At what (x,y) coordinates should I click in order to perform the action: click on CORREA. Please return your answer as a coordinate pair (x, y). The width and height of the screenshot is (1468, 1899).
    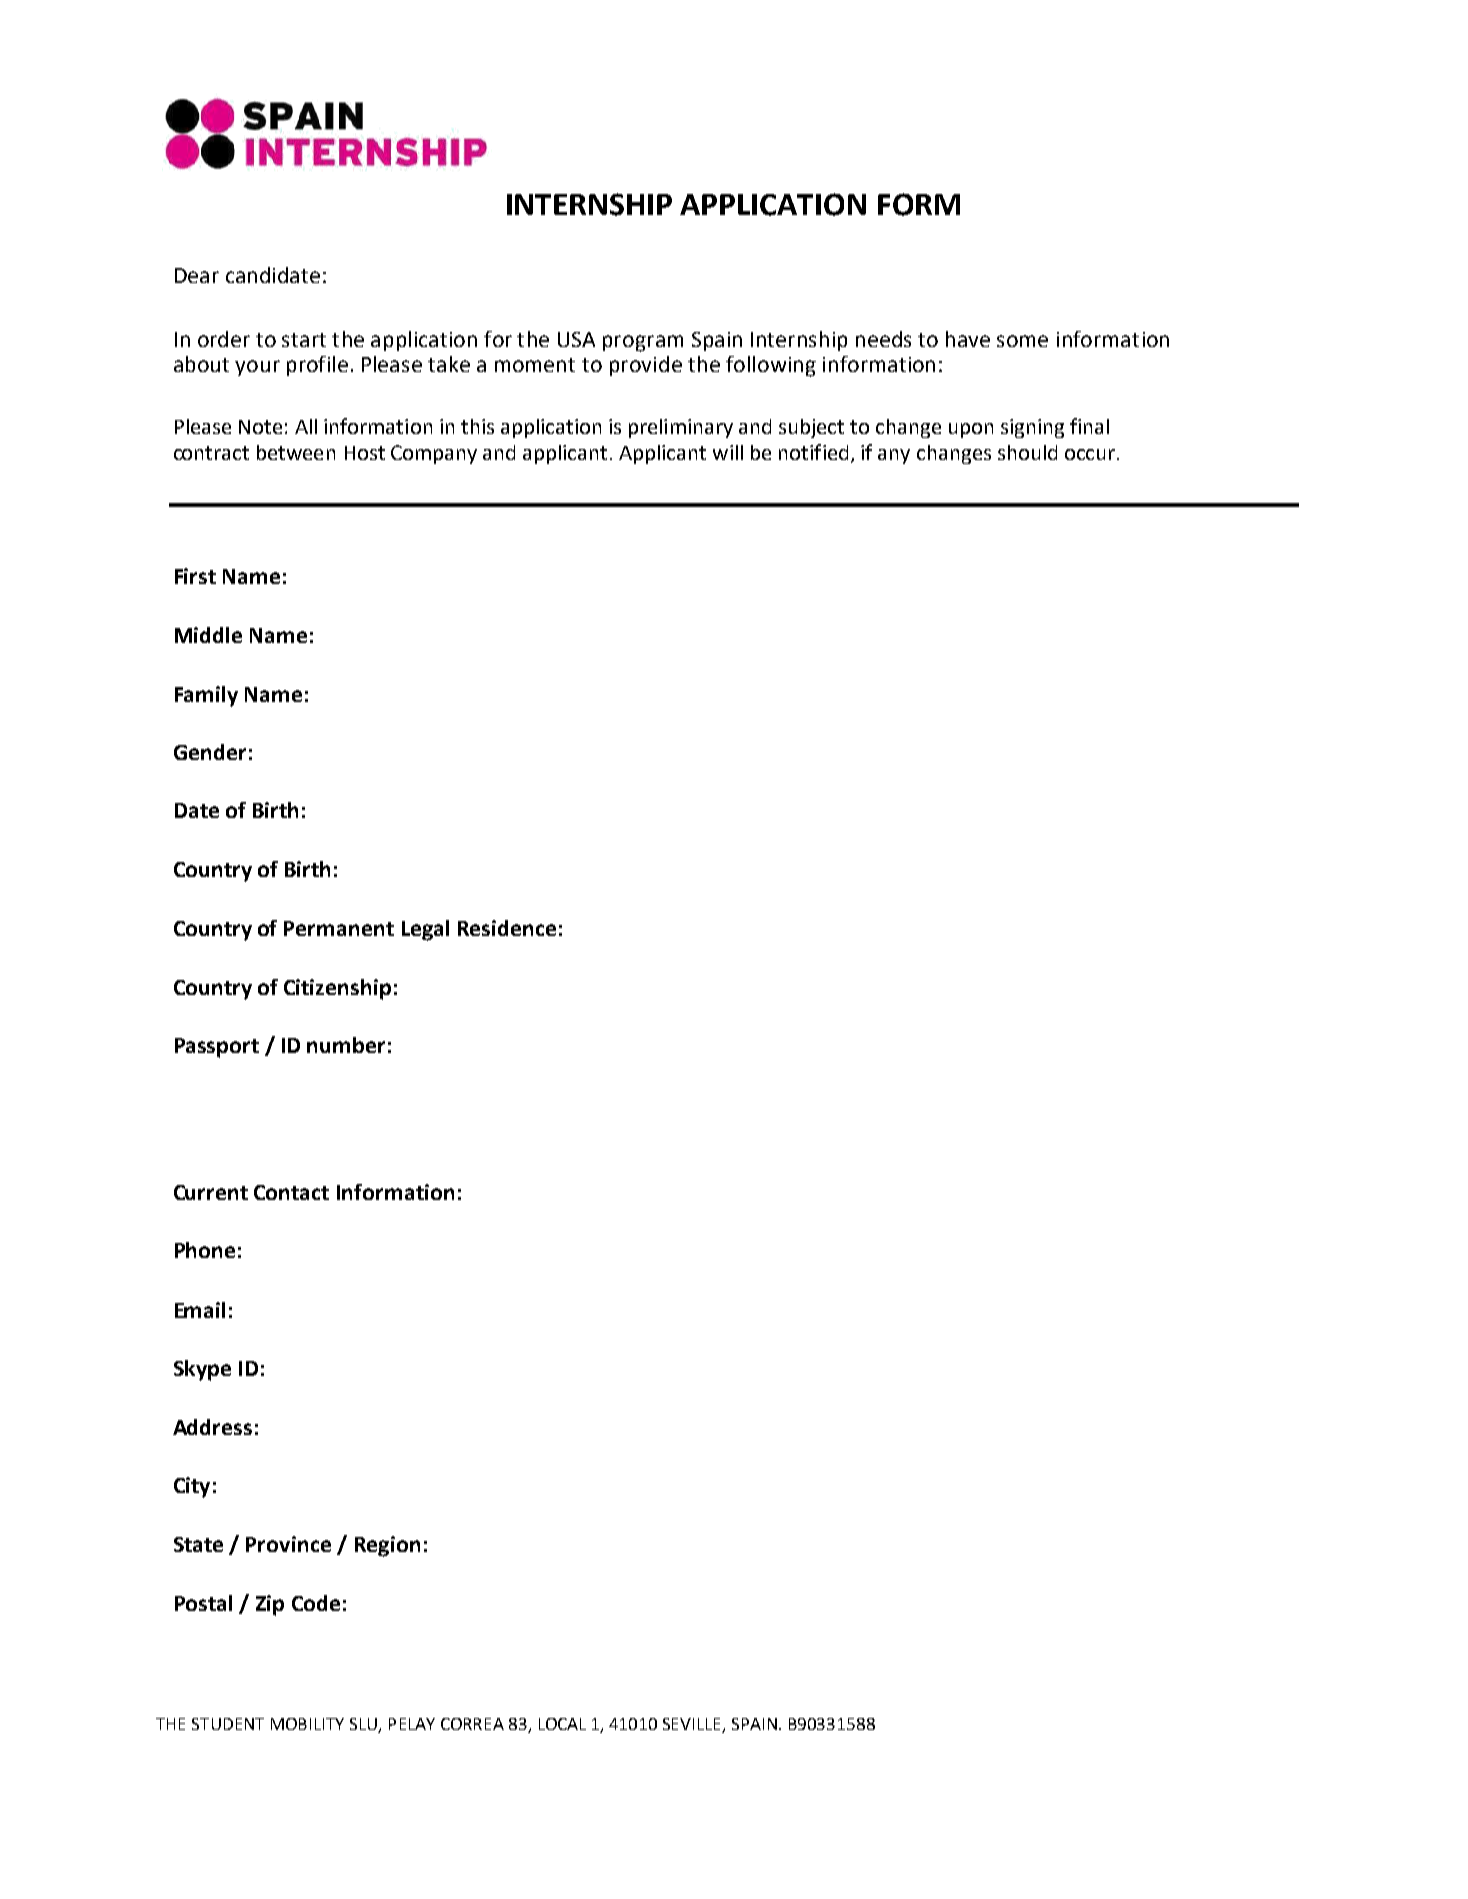
    Looking at the image, I should click on (472, 1724).
